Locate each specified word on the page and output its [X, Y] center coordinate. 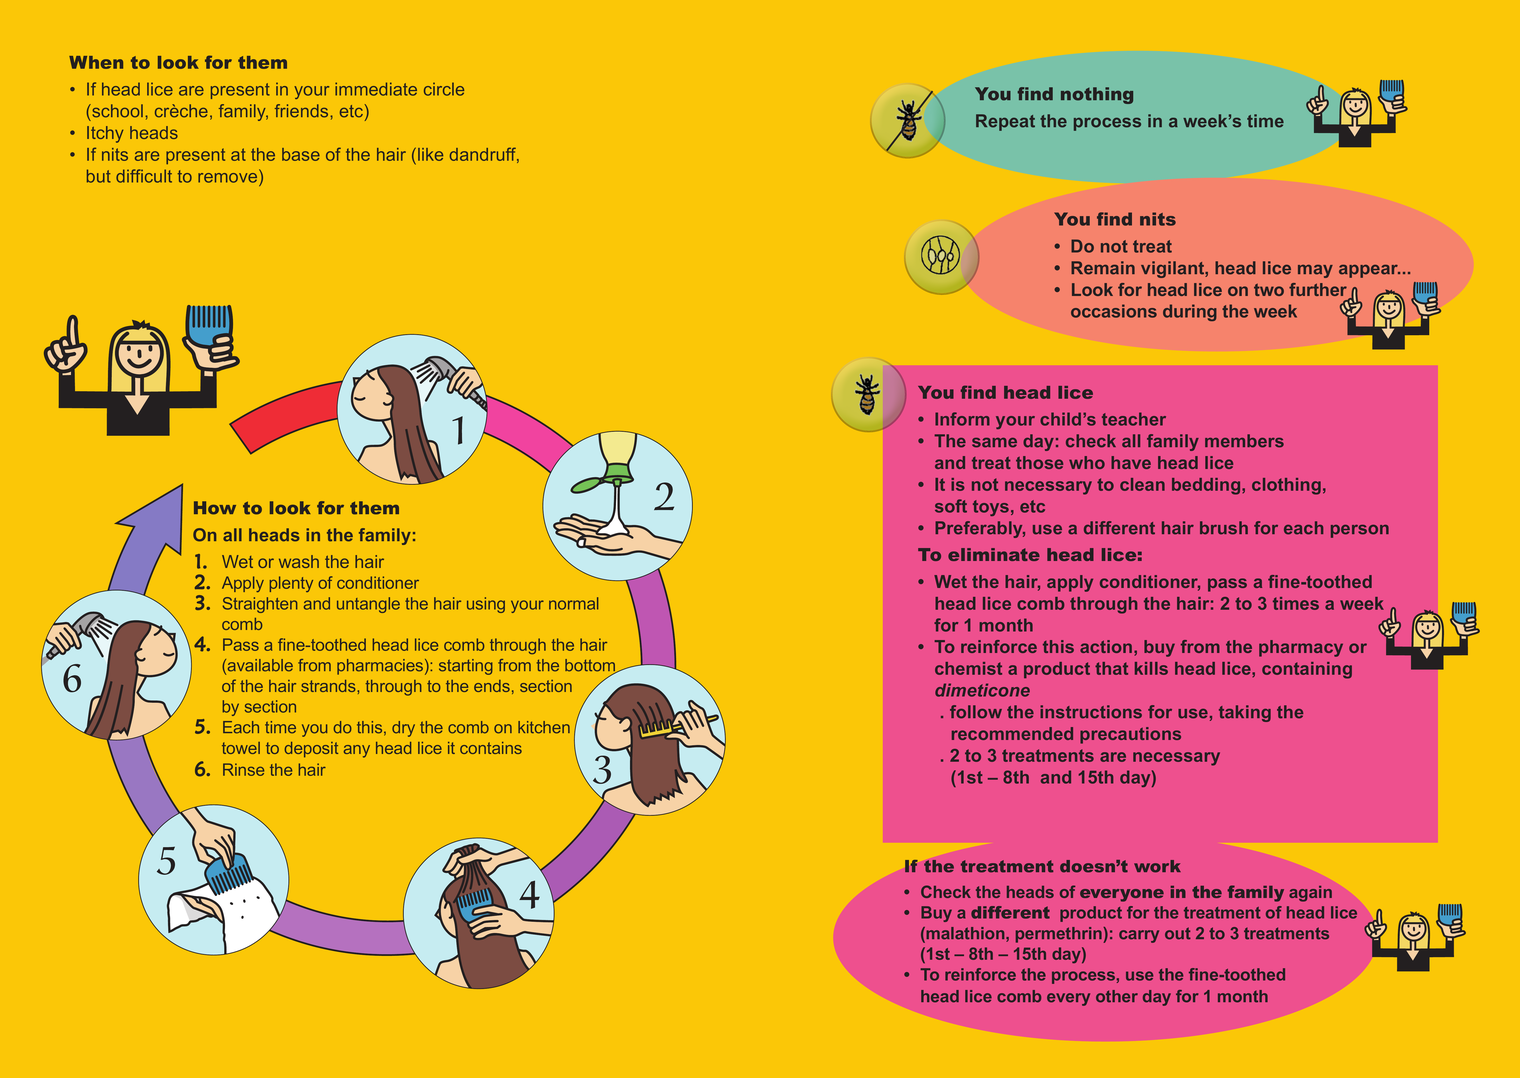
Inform [962, 419]
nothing [1097, 95]
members [1244, 441]
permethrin [1059, 935]
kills [1151, 668]
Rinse [243, 769]
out [1178, 933]
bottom [591, 666]
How [215, 508]
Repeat [1005, 122]
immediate [376, 89]
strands [329, 686]
